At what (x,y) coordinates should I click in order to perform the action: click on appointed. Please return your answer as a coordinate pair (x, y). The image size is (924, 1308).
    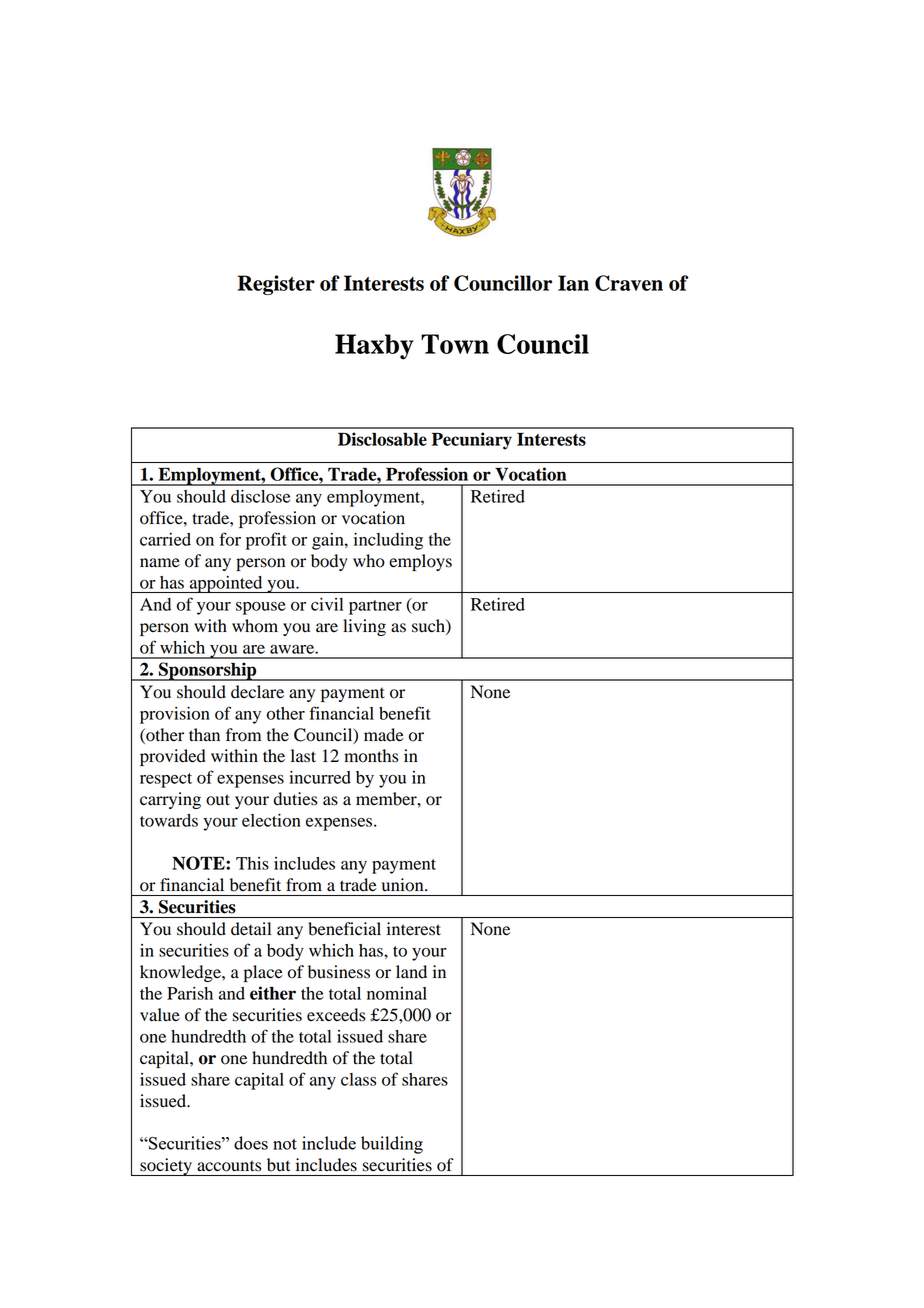
    Looking at the image, I should click on (226, 584).
